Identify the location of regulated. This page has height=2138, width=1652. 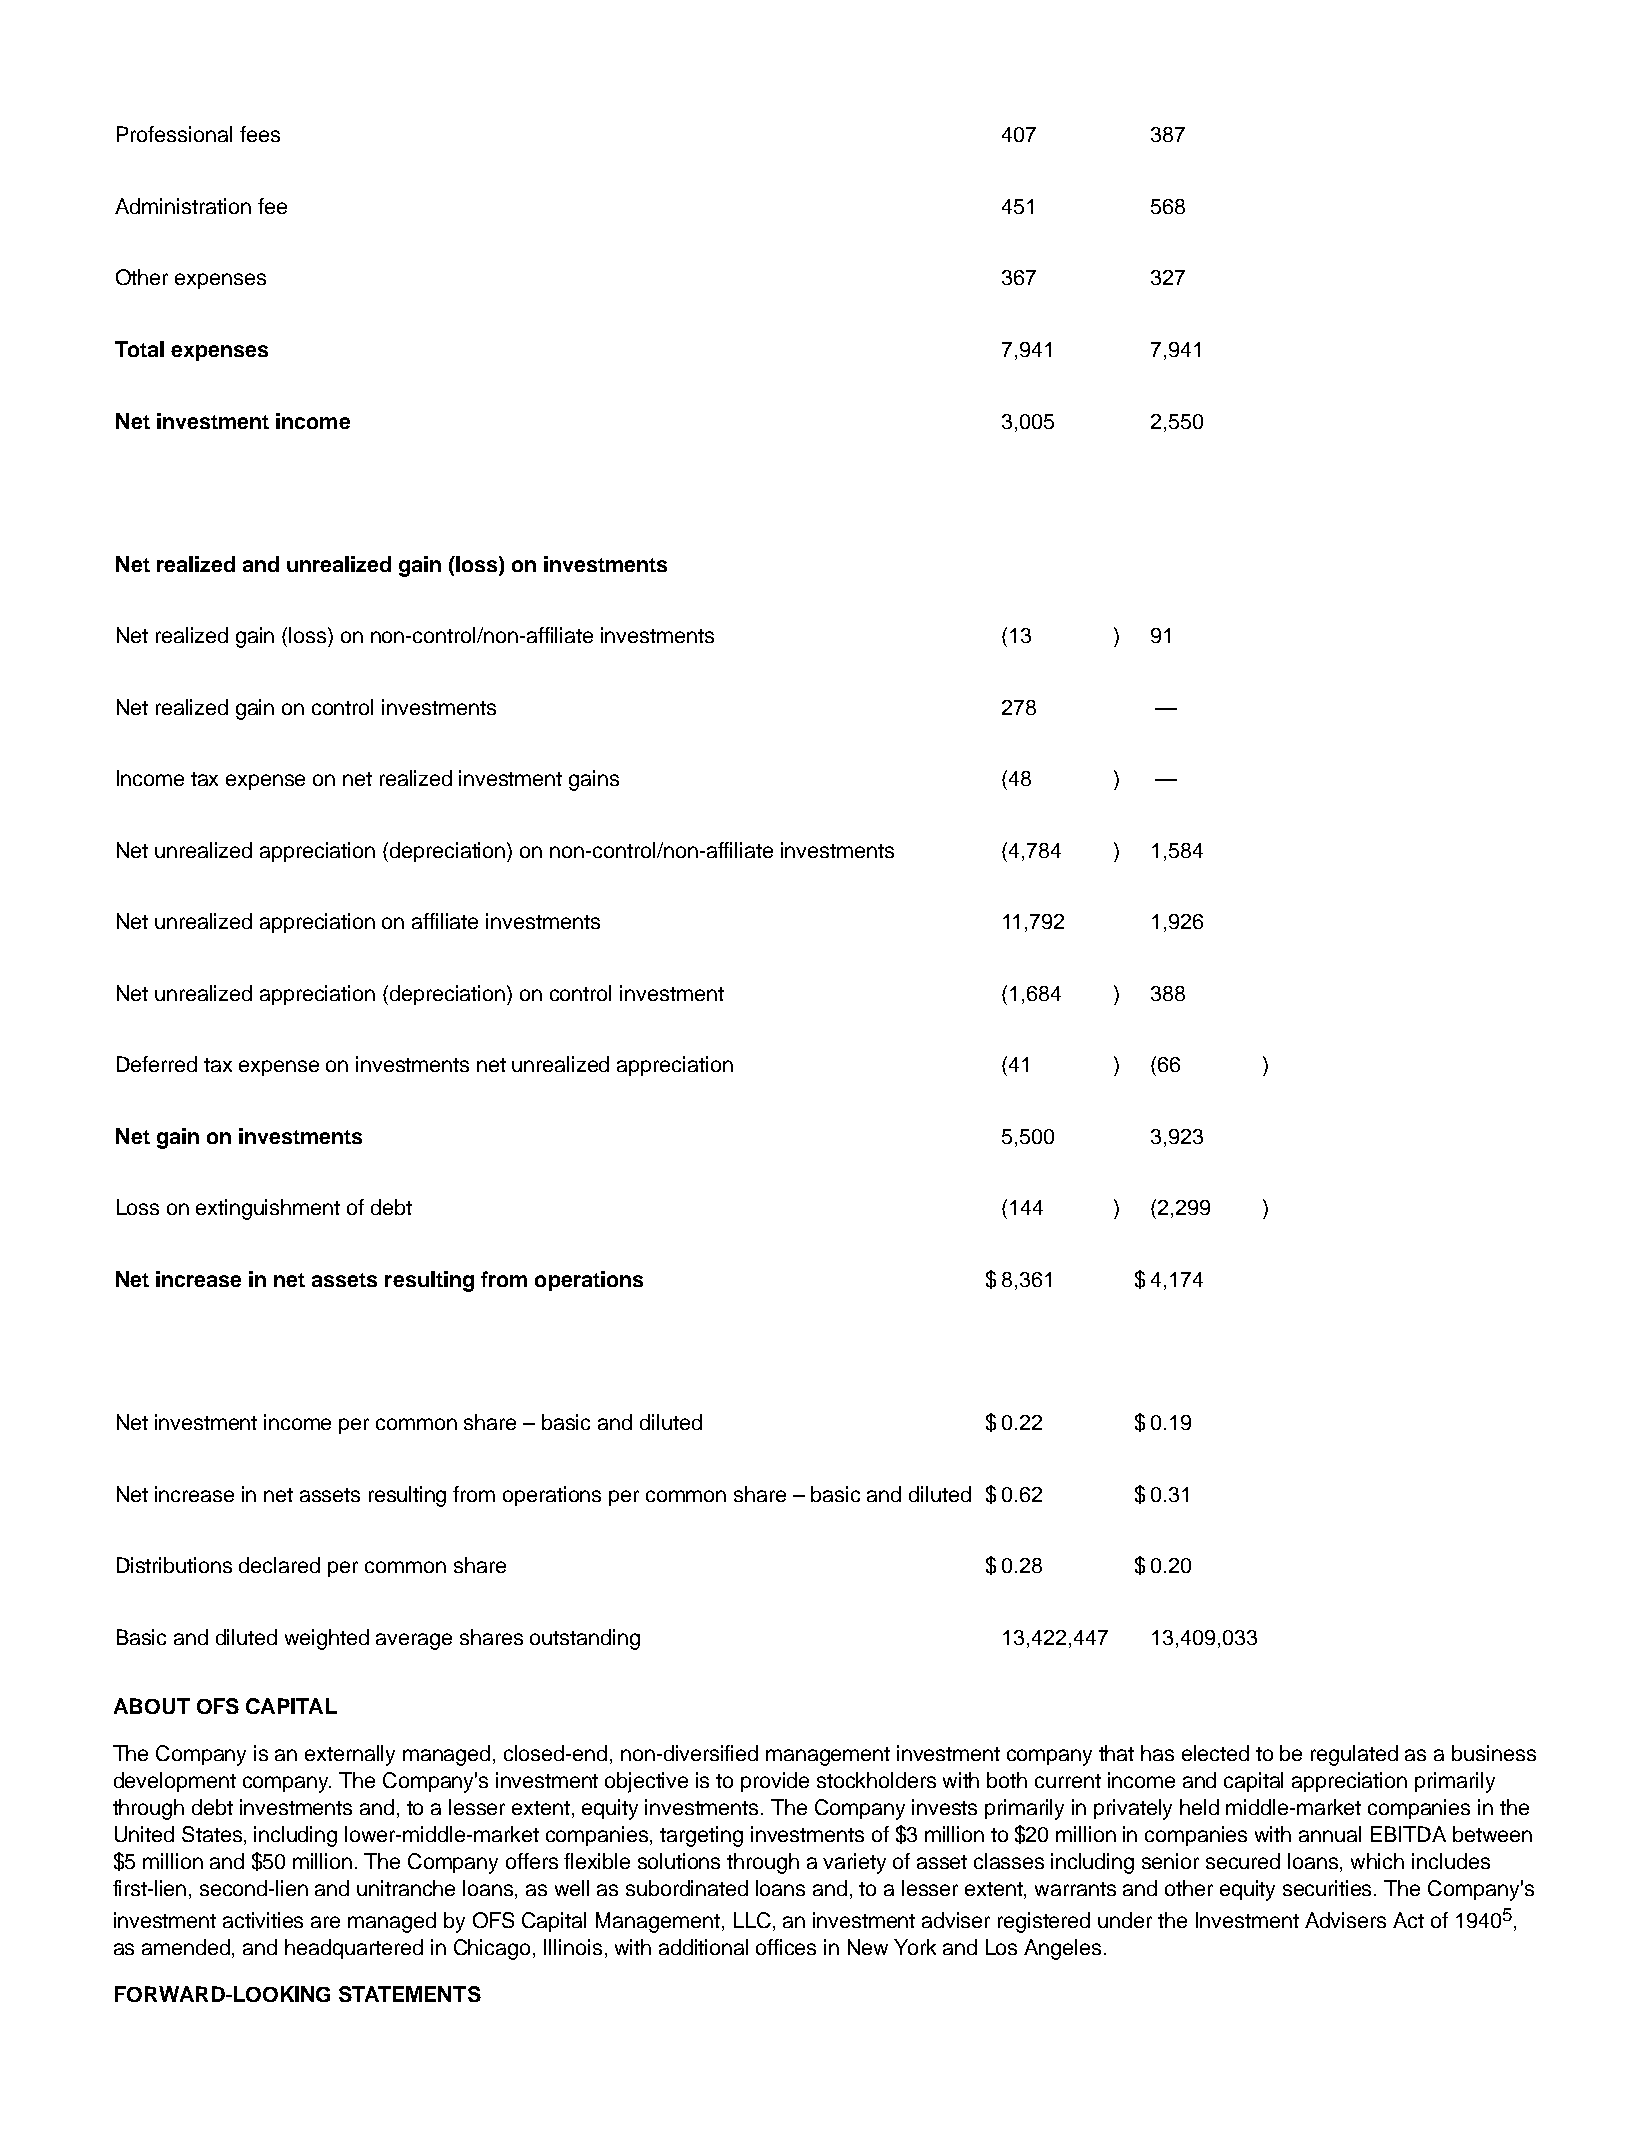
(1354, 1755).
